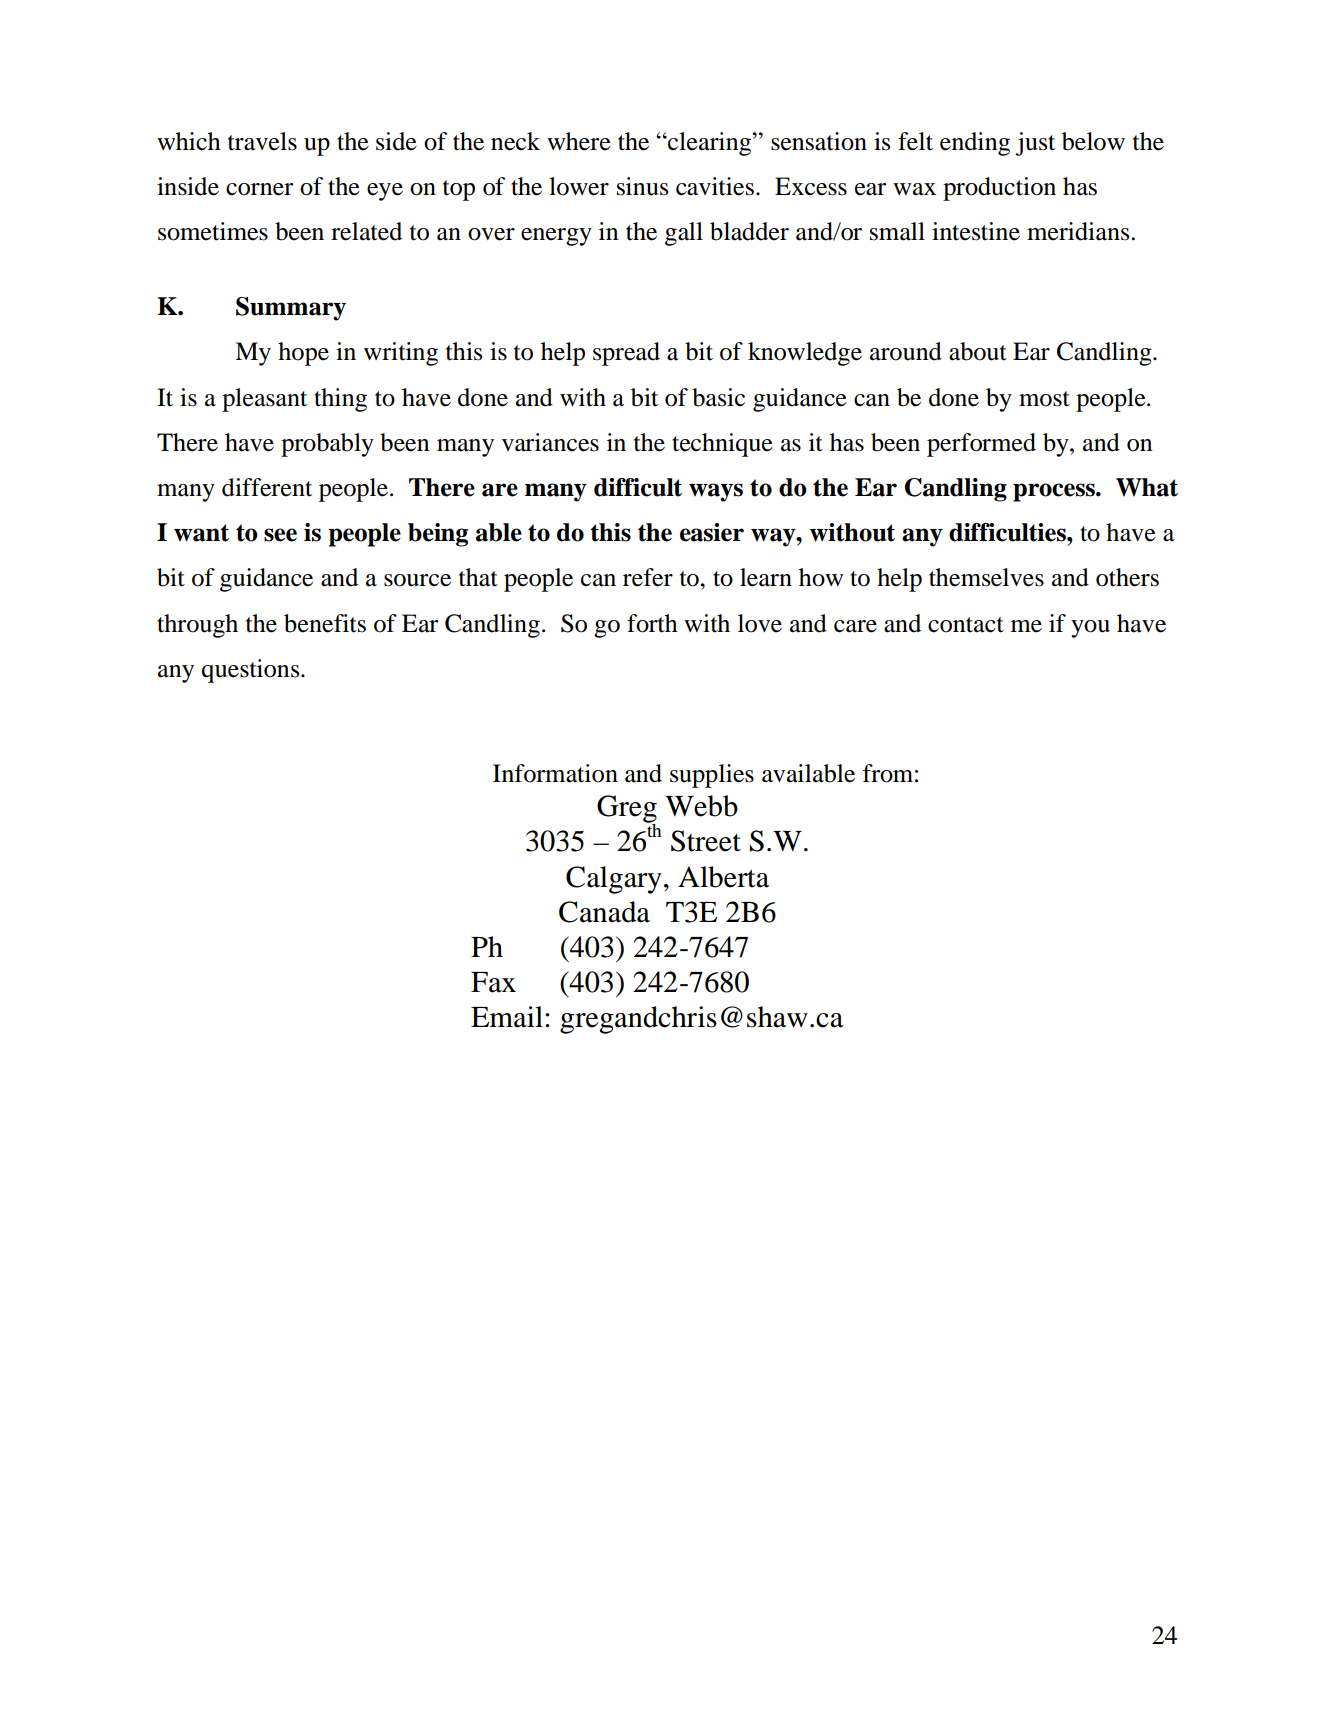 Image resolution: width=1335 pixels, height=1728 pixels. I want to click on spread, so click(626, 354).
